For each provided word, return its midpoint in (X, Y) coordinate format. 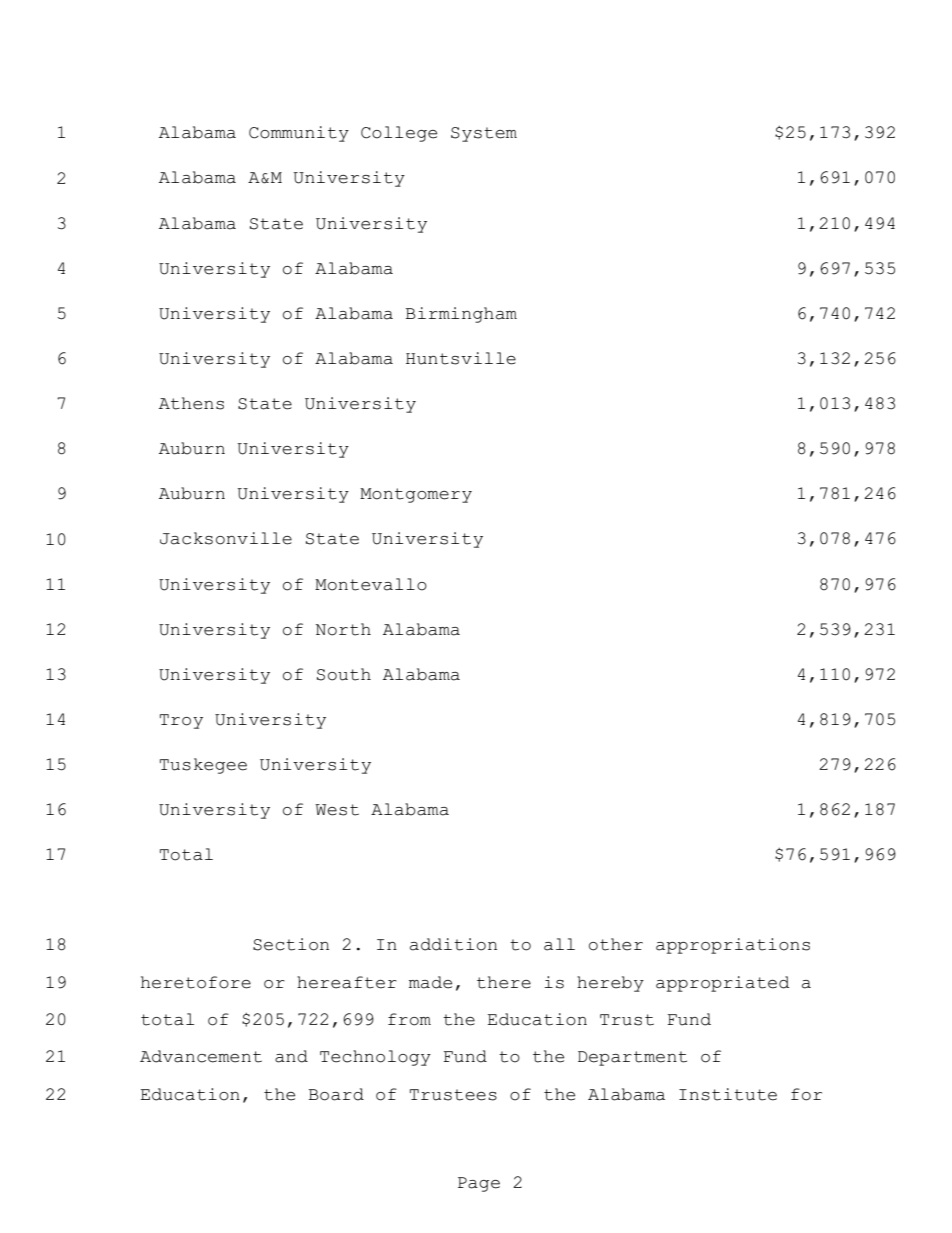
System (484, 134)
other (616, 944)
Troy (181, 721)
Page (479, 1184)
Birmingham (461, 315)
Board (336, 1094)
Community (299, 134)
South (344, 674)
